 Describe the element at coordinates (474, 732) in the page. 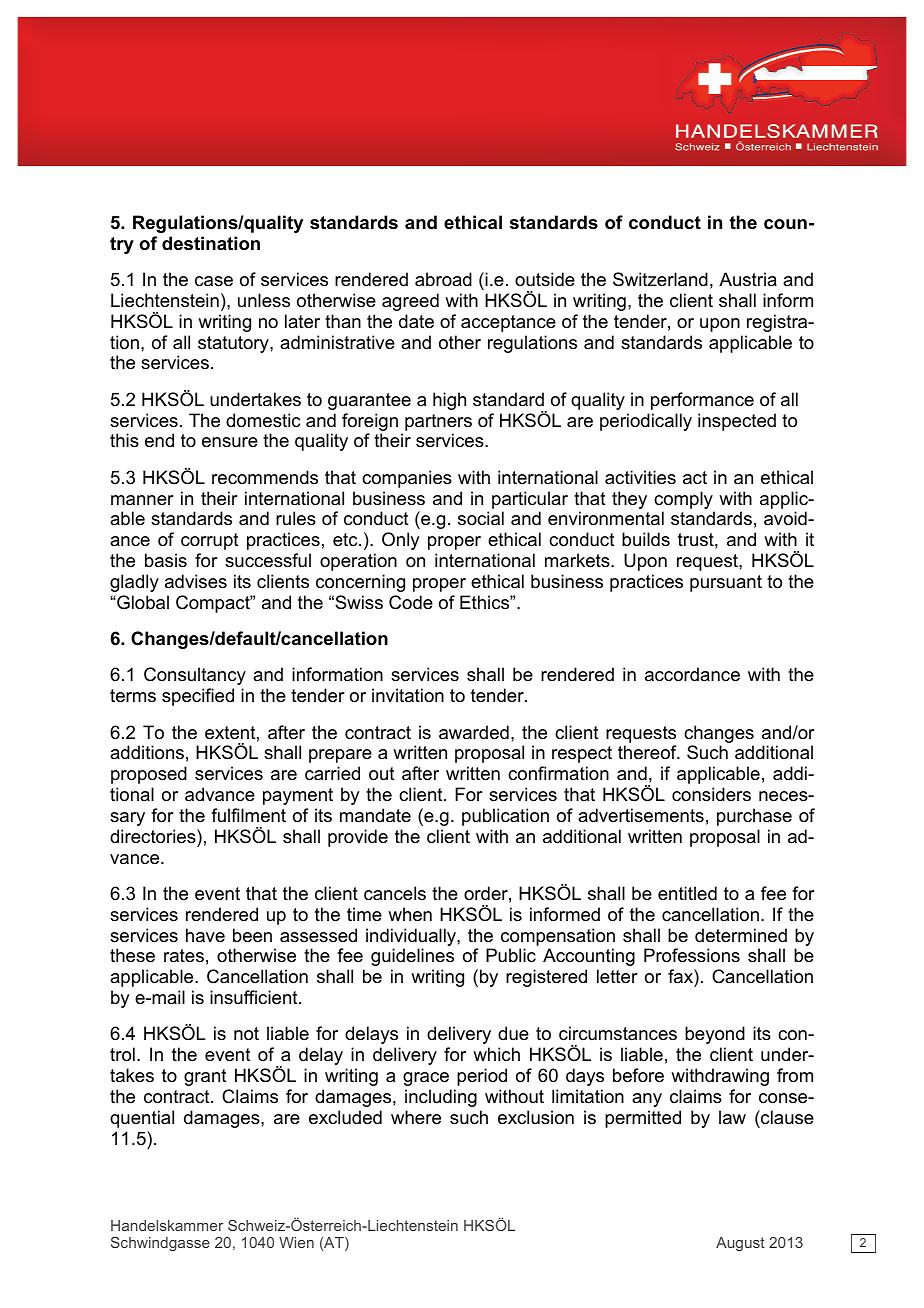

I see `awarded` at that location.
